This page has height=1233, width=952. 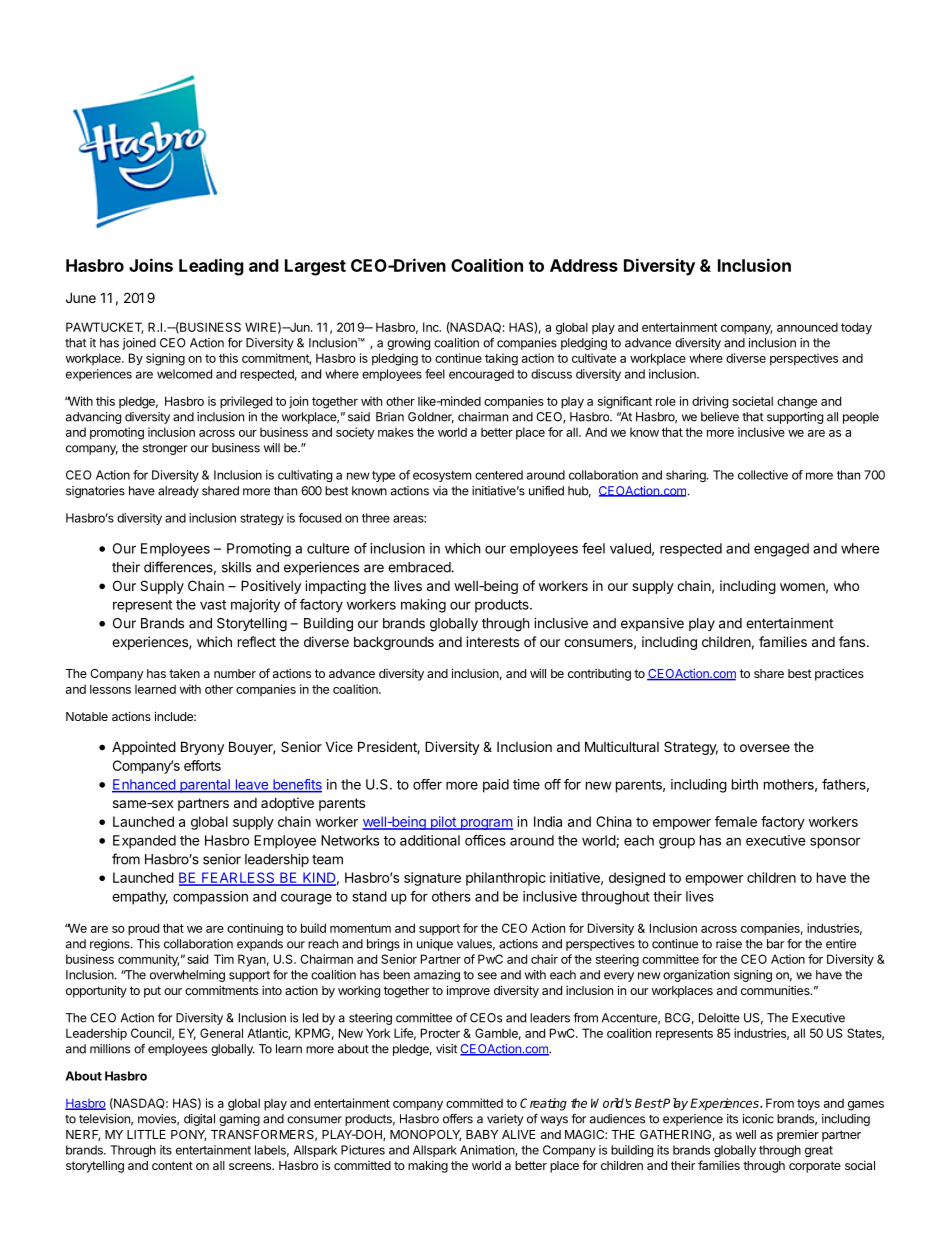 What do you see at coordinates (419, 567) in the page?
I see `embraced` at bounding box center [419, 567].
